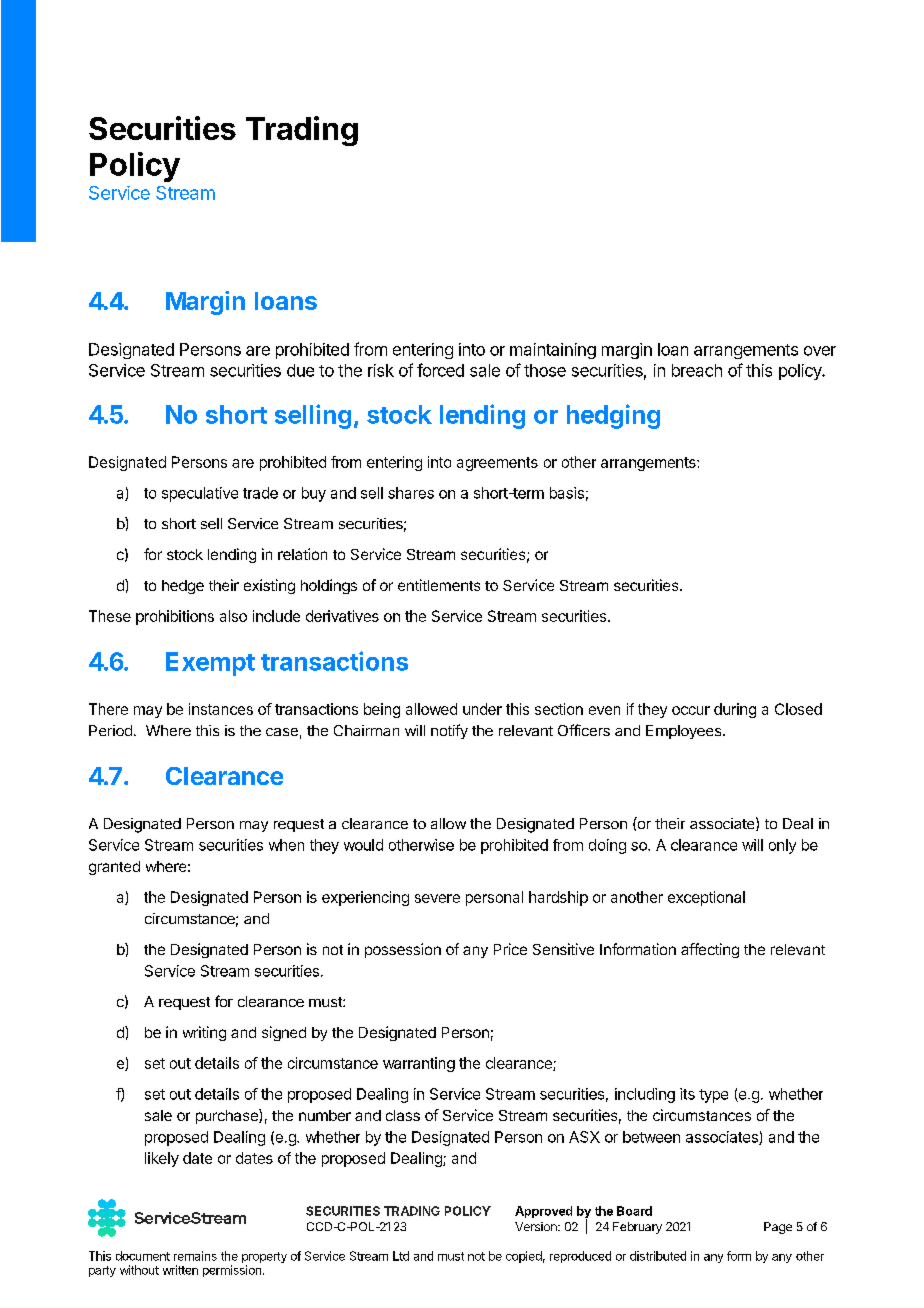  Describe the element at coordinates (735, 710) in the image. I see `during` at that location.
